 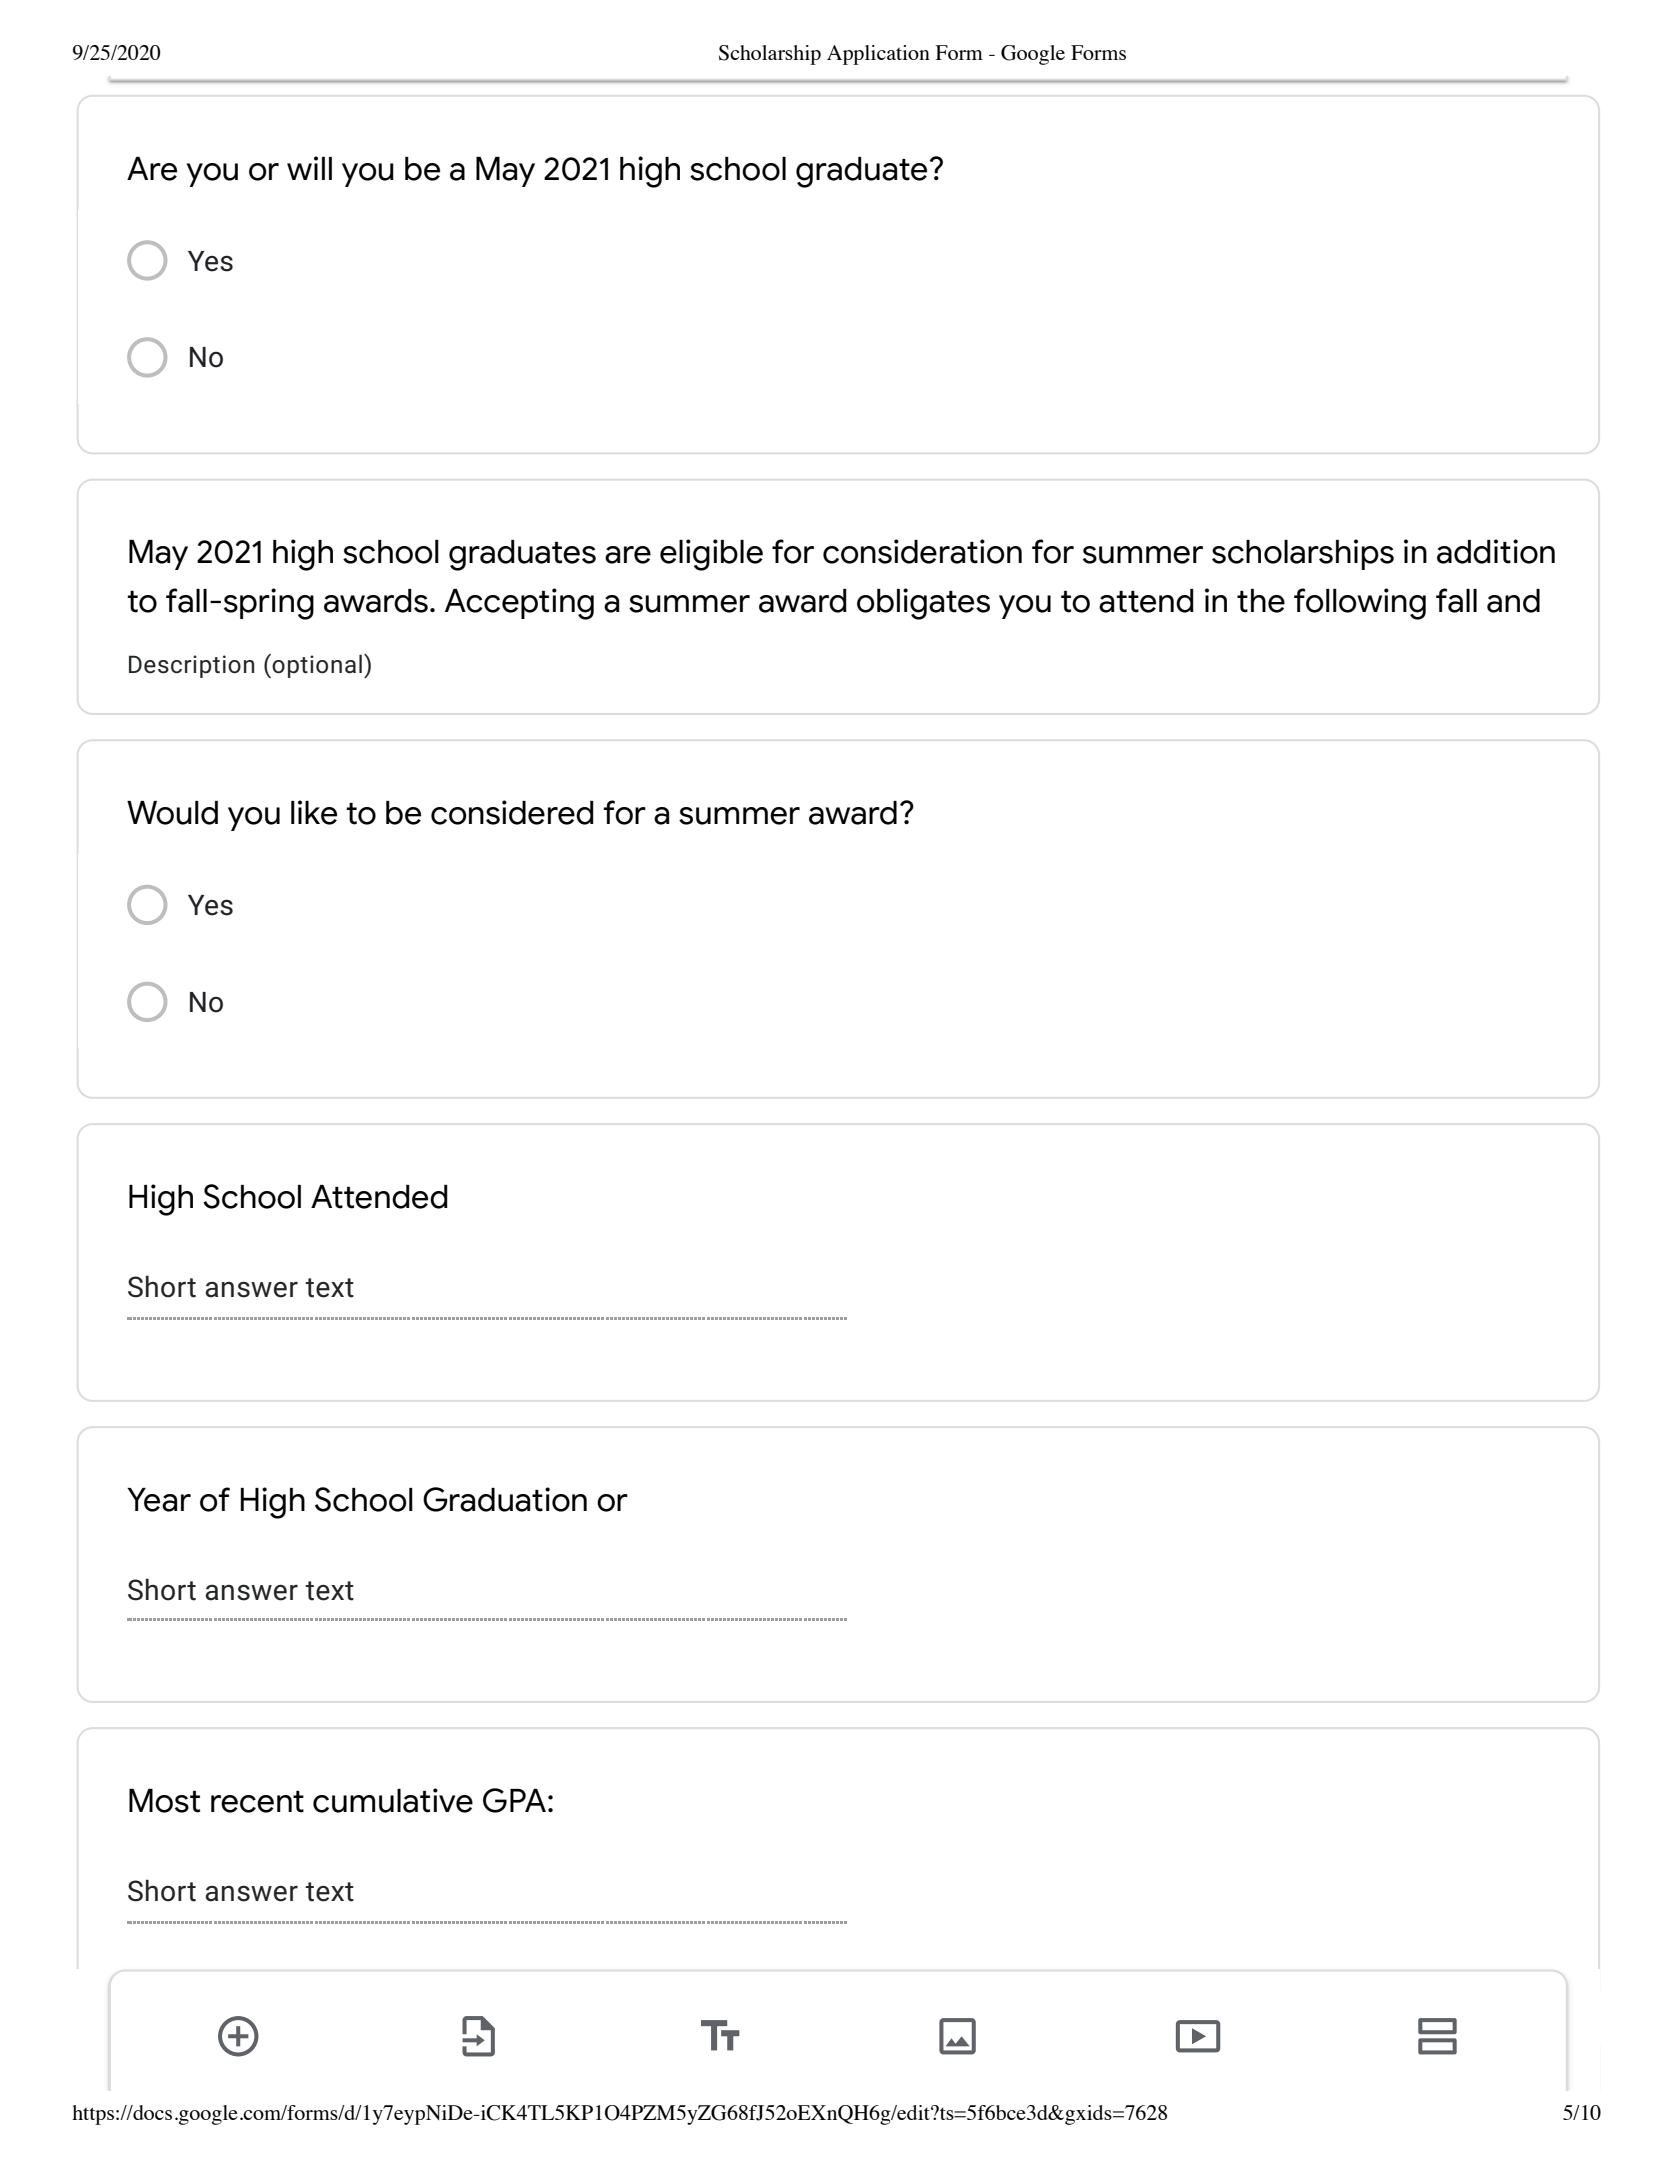 I want to click on optional, so click(x=317, y=666).
